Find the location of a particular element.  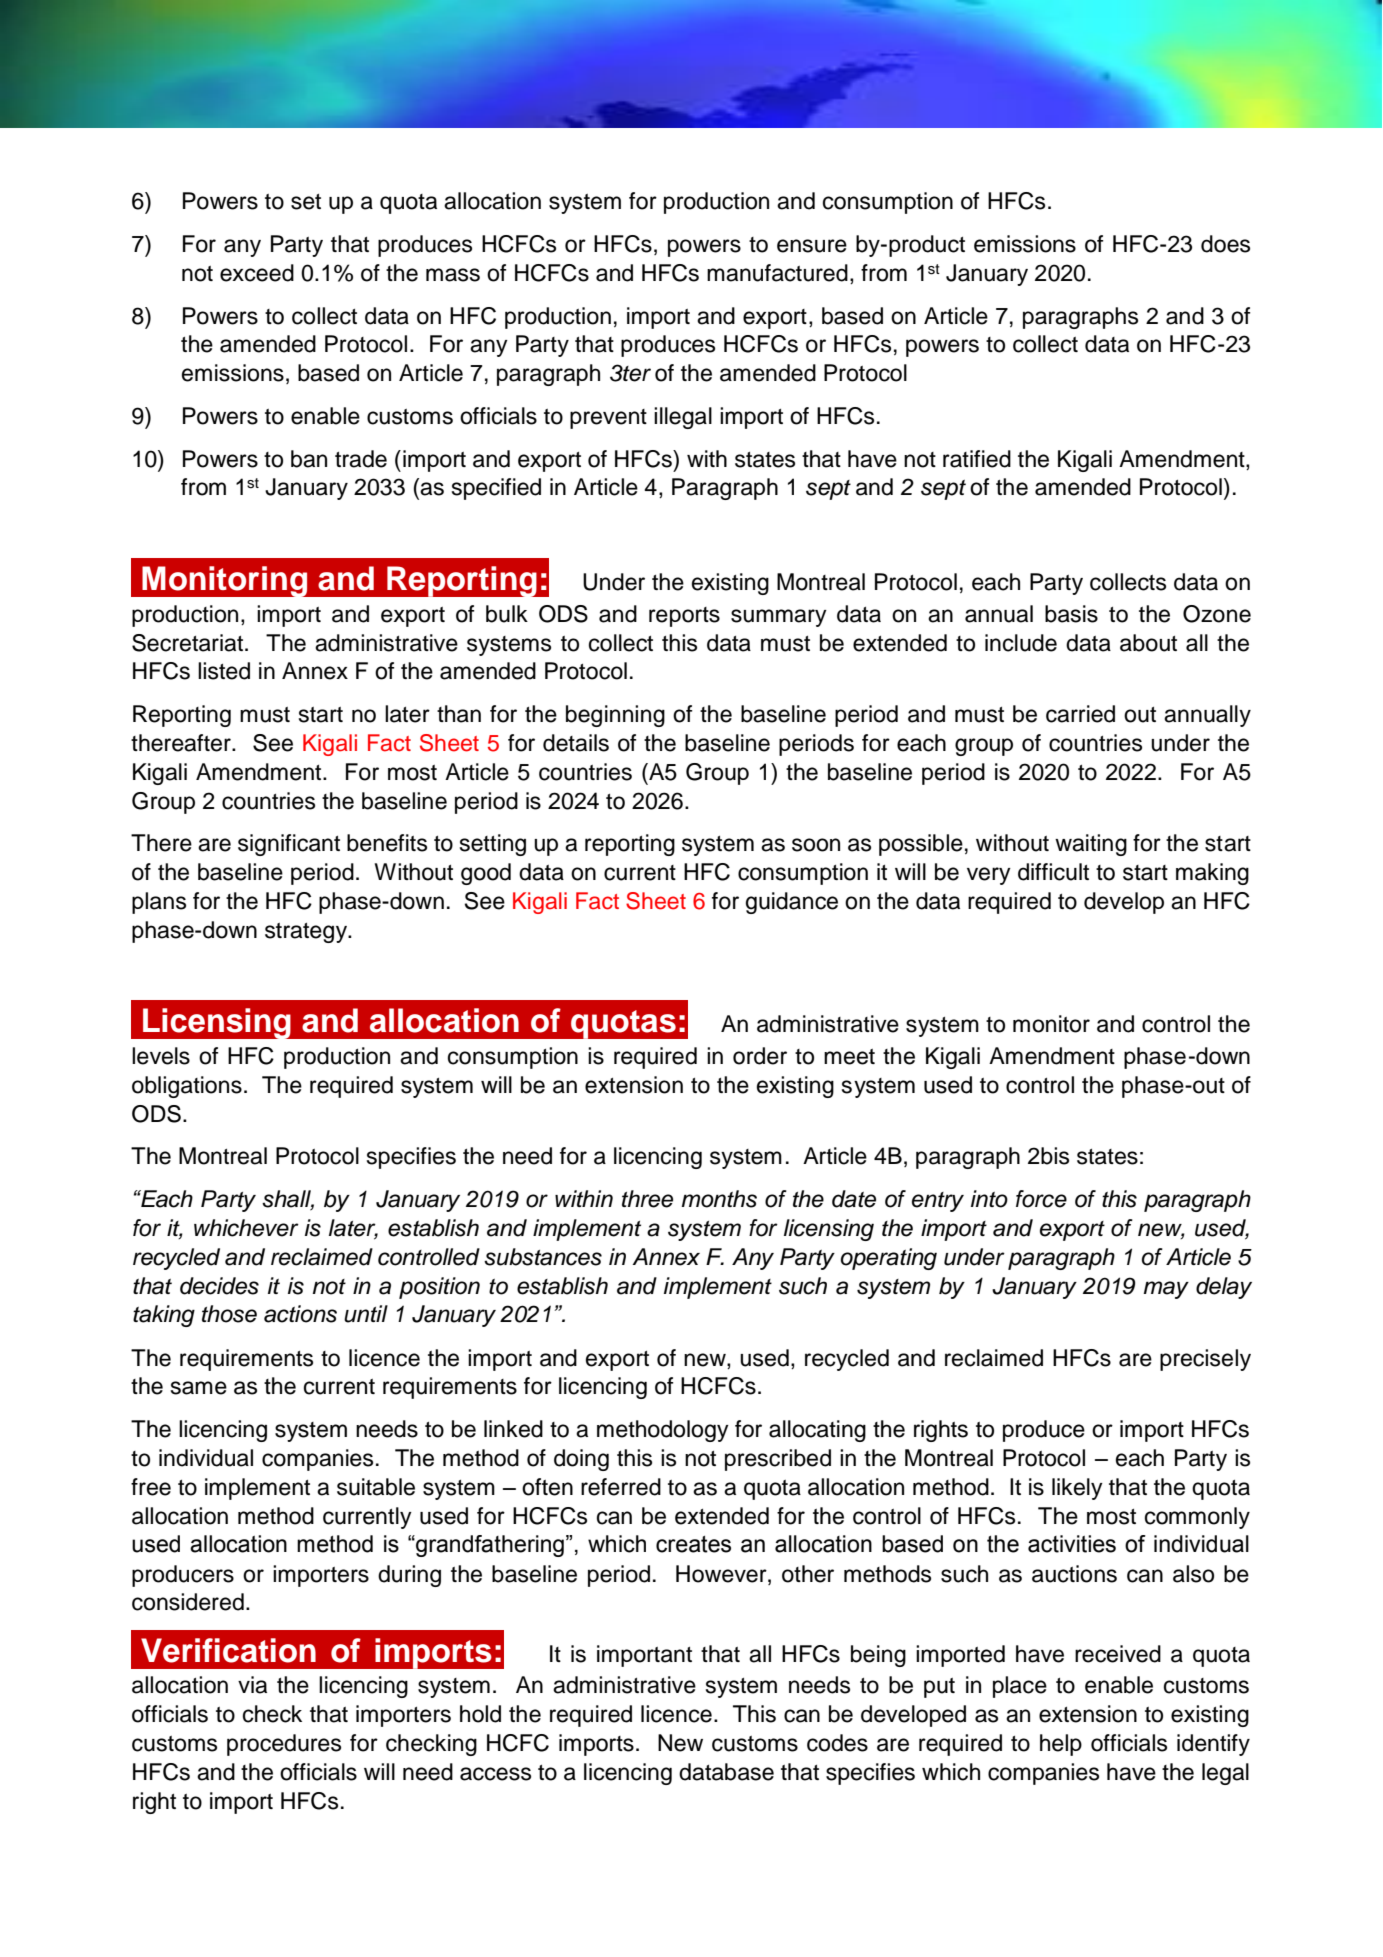

order is located at coordinates (760, 1056).
